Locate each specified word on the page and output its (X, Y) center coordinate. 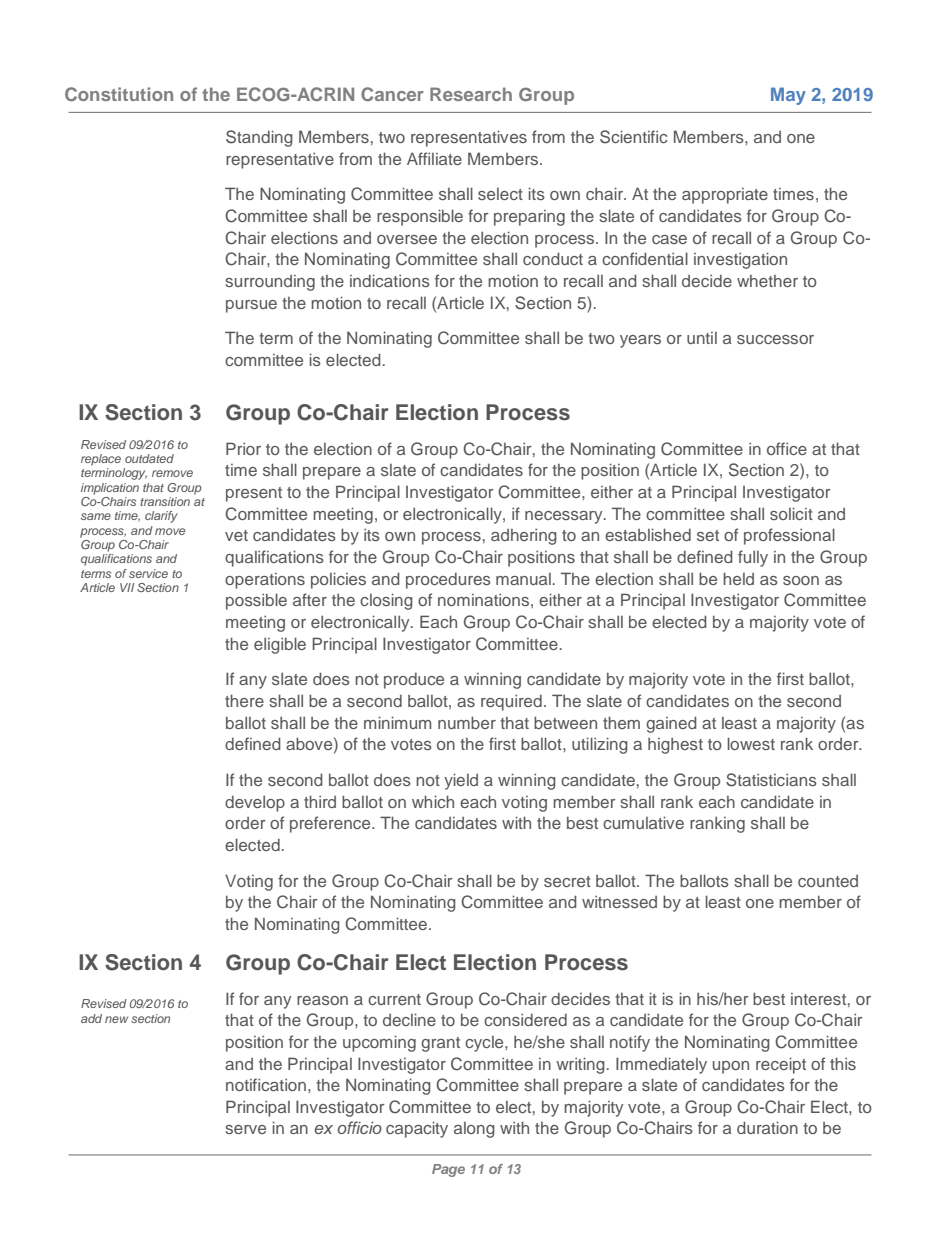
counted (828, 881)
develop (255, 803)
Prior (243, 448)
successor (775, 339)
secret (567, 881)
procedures (448, 581)
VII (127, 587)
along (474, 1130)
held (738, 578)
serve (245, 1129)
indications (390, 280)
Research (471, 94)
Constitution (119, 94)
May (788, 96)
